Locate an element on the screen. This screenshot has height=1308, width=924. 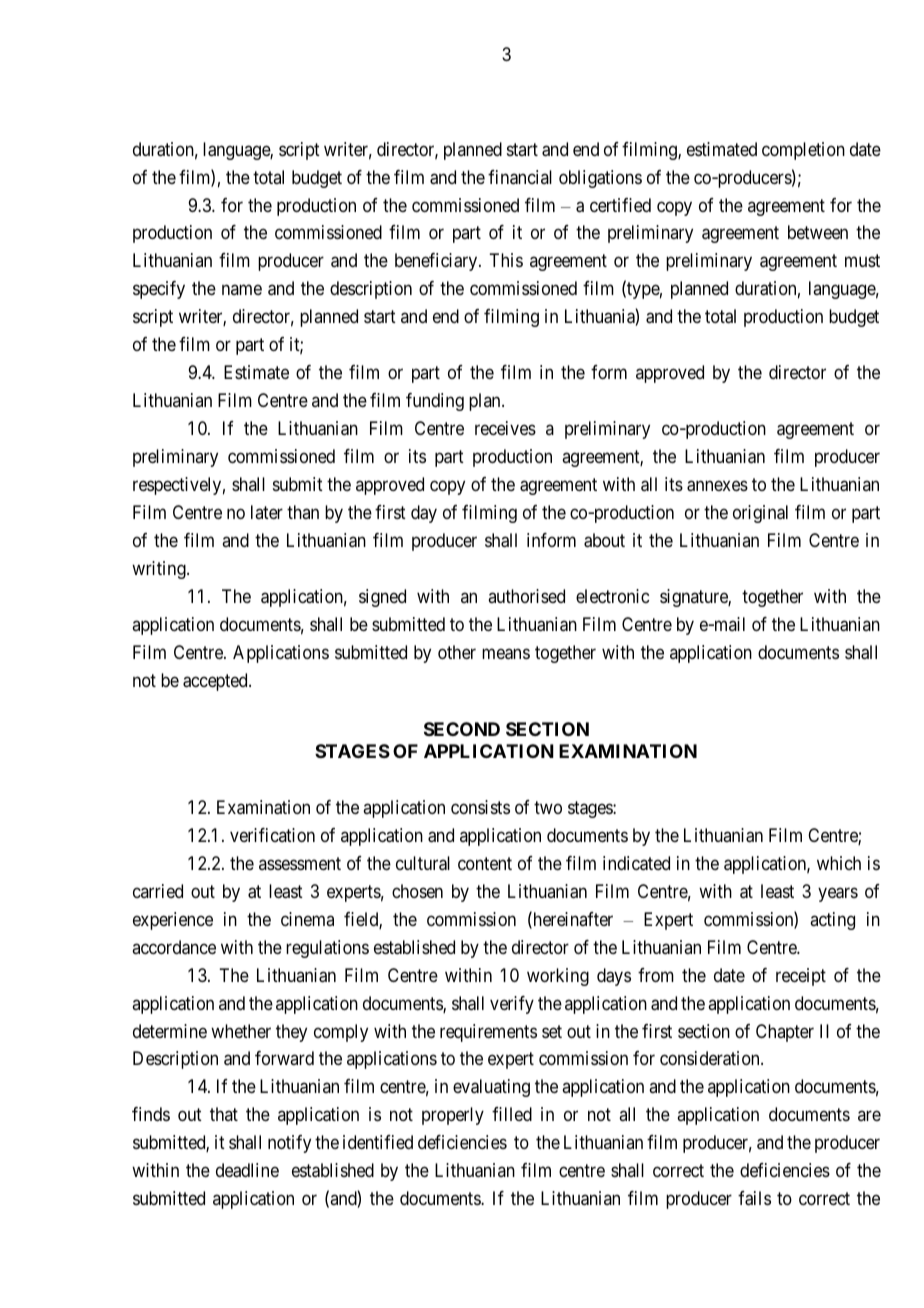
filled is located at coordinates (512, 1114).
